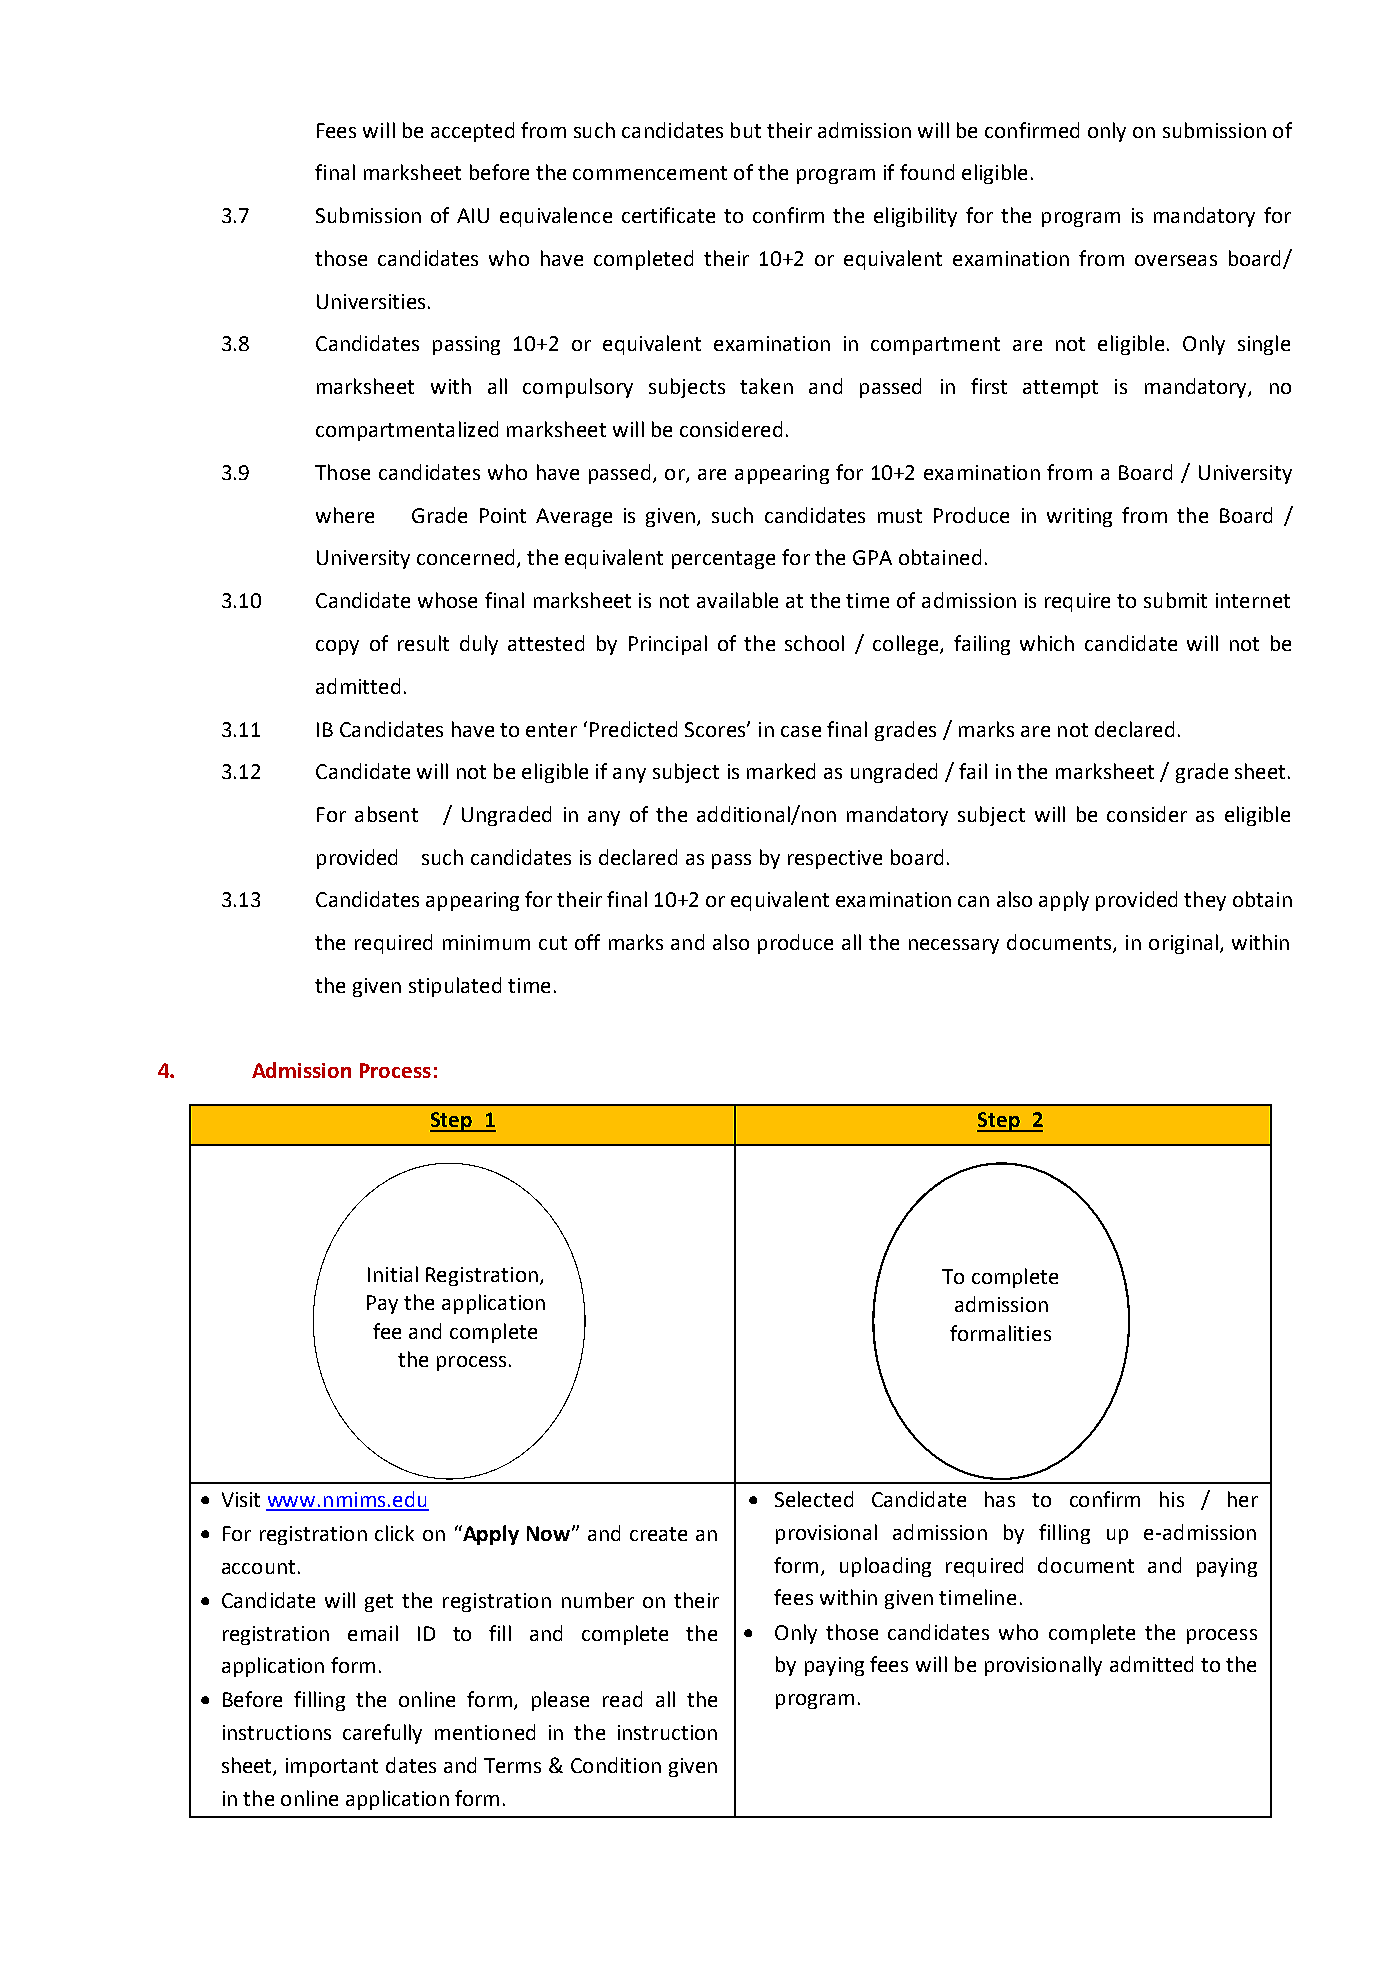  Describe the element at coordinates (382, 1734) in the document. I see `carefully` at that location.
